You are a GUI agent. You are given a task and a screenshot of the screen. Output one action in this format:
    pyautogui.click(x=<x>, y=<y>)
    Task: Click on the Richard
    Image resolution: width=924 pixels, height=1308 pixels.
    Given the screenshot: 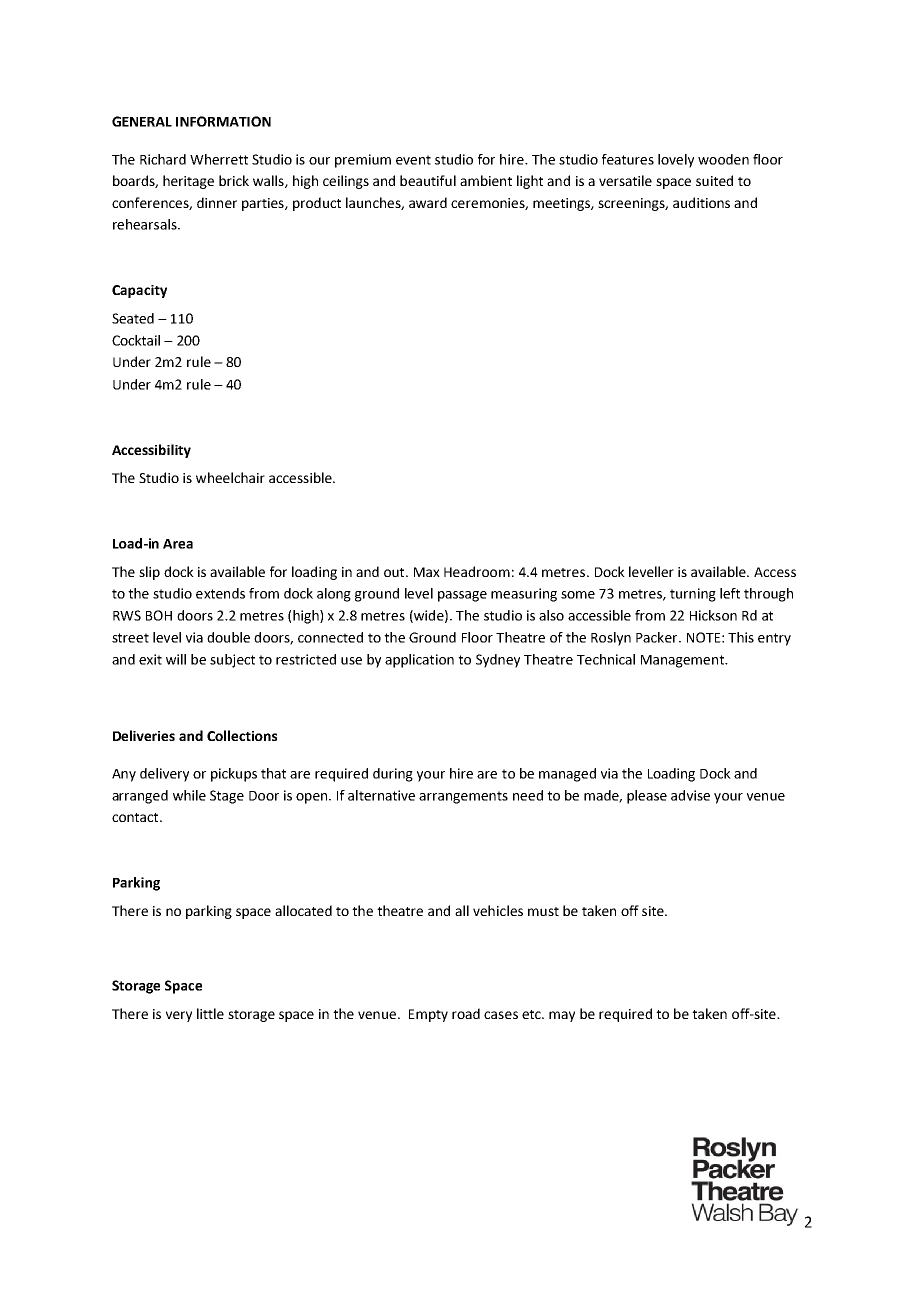 What is the action you would take?
    pyautogui.click(x=163, y=159)
